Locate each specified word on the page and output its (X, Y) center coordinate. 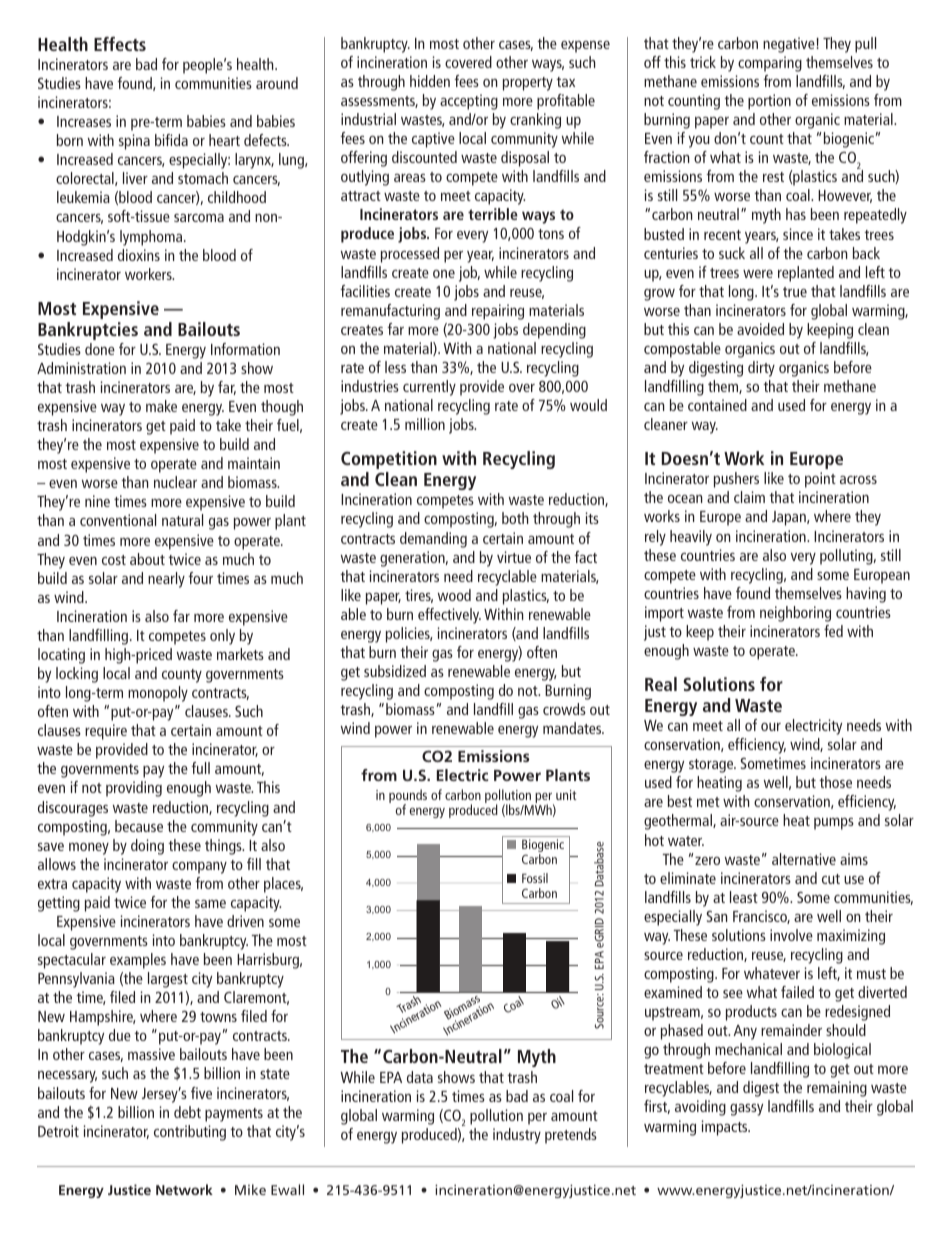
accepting (469, 102)
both (515, 518)
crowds (564, 709)
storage (712, 766)
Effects (120, 44)
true (795, 292)
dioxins (139, 255)
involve (791, 935)
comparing (770, 64)
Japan (790, 518)
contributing (190, 1133)
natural (182, 520)
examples (138, 961)
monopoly (158, 694)
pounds (408, 797)
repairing (498, 312)
